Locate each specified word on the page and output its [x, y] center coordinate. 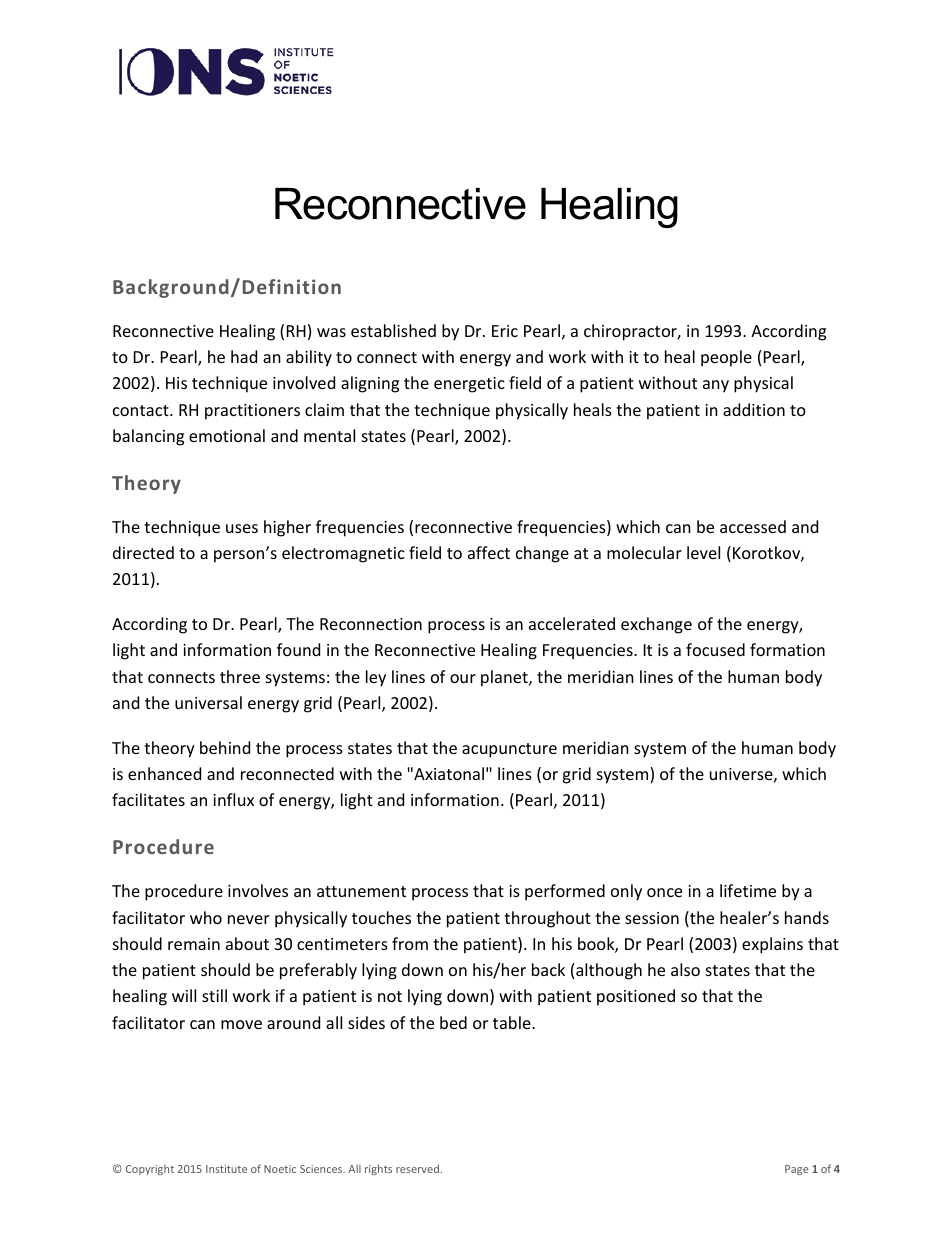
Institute [226, 1169]
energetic [469, 385]
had [244, 356]
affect [489, 552]
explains [772, 945]
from [410, 943]
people [726, 358]
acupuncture [509, 750]
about [247, 943]
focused [715, 649]
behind [225, 747]
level [703, 552]
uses [242, 528]
